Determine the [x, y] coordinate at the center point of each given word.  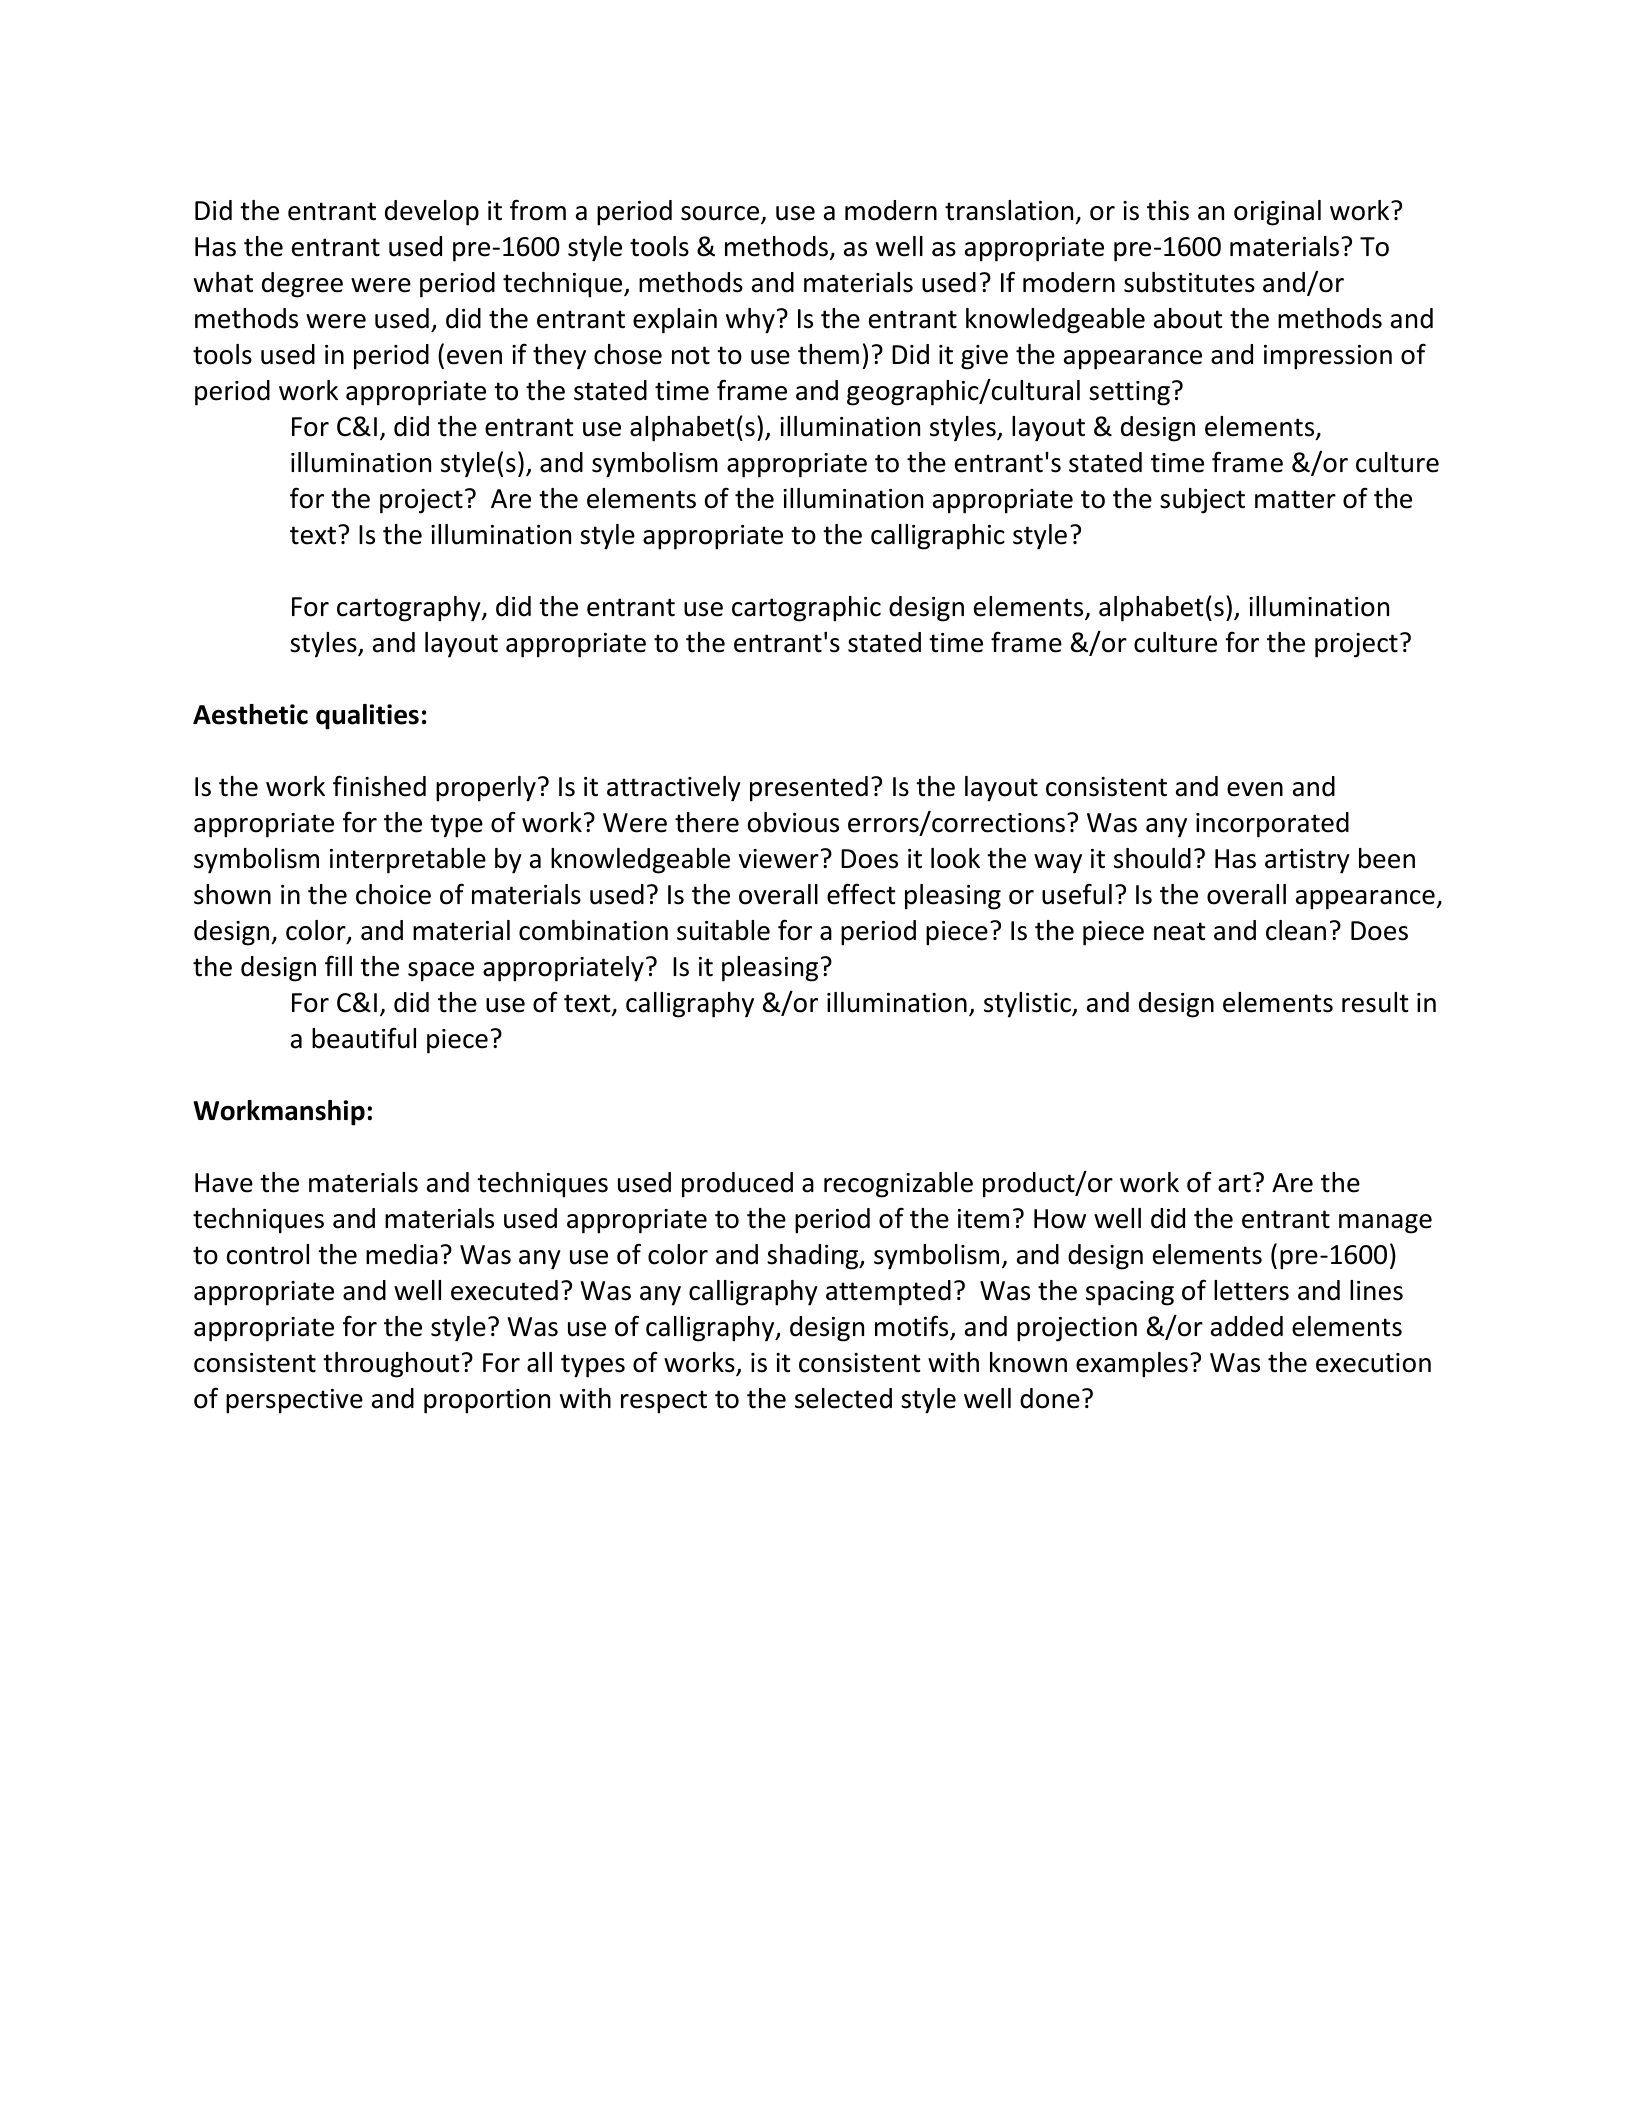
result [1375, 1002]
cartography [410, 609]
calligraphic [938, 537]
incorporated [1272, 825]
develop [432, 213]
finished [379, 786]
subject [1202, 501]
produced [737, 1185]
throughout [391, 1365]
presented [809, 789]
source [721, 214]
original [1277, 213]
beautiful [364, 1038]
